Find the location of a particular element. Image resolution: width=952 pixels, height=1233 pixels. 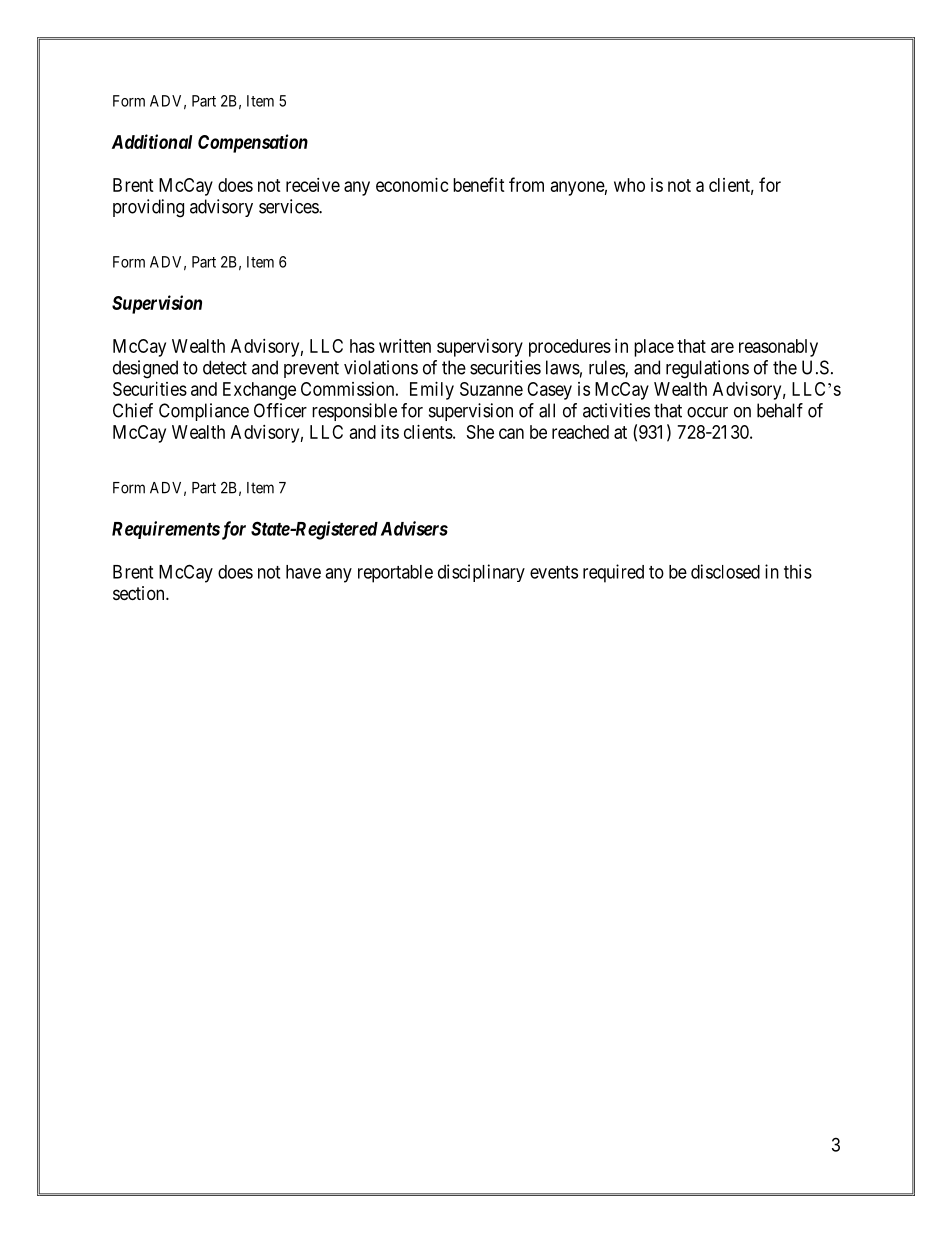

who is located at coordinates (629, 185).
